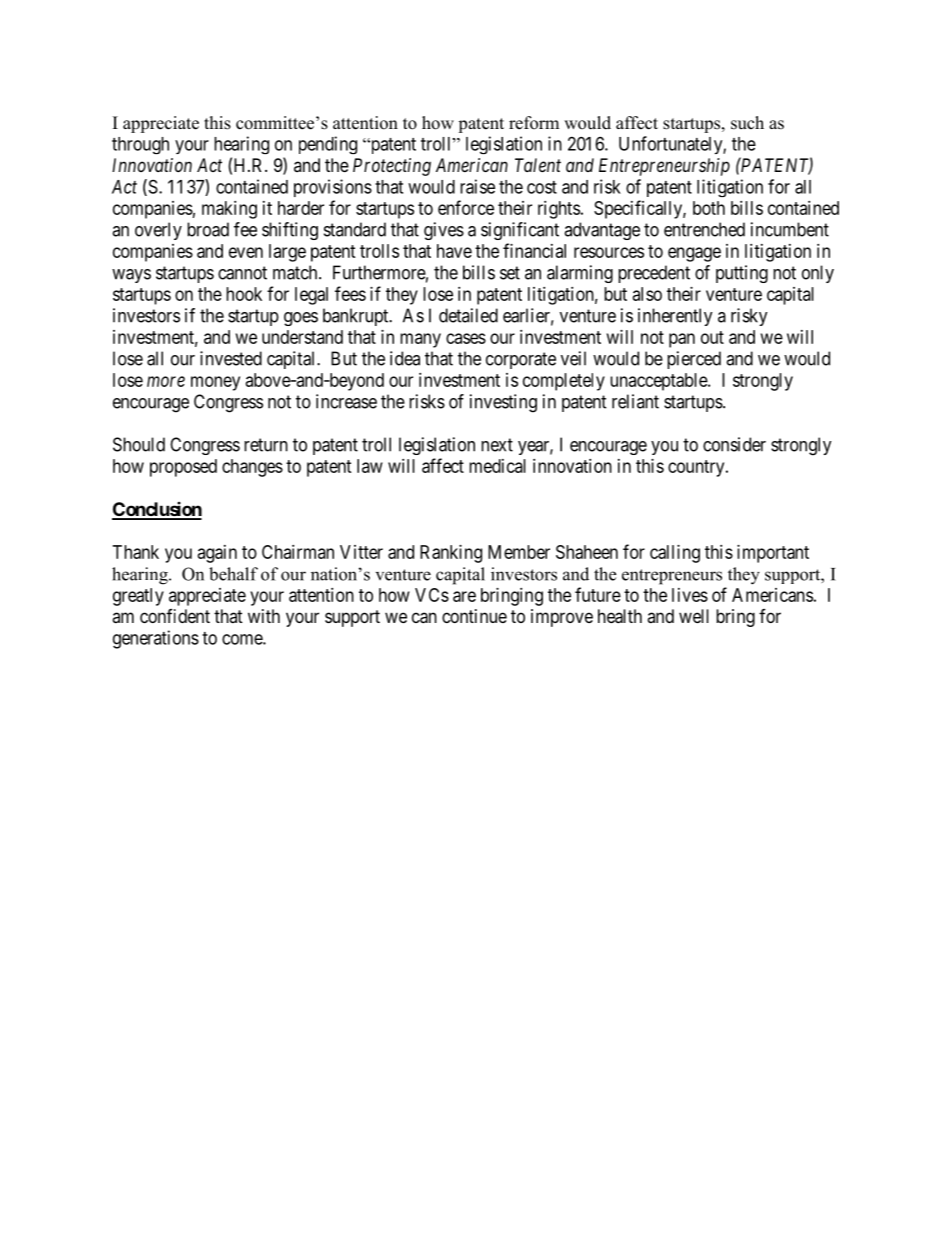 This screenshot has height=1233, width=952. I want to click on such, so click(747, 123).
